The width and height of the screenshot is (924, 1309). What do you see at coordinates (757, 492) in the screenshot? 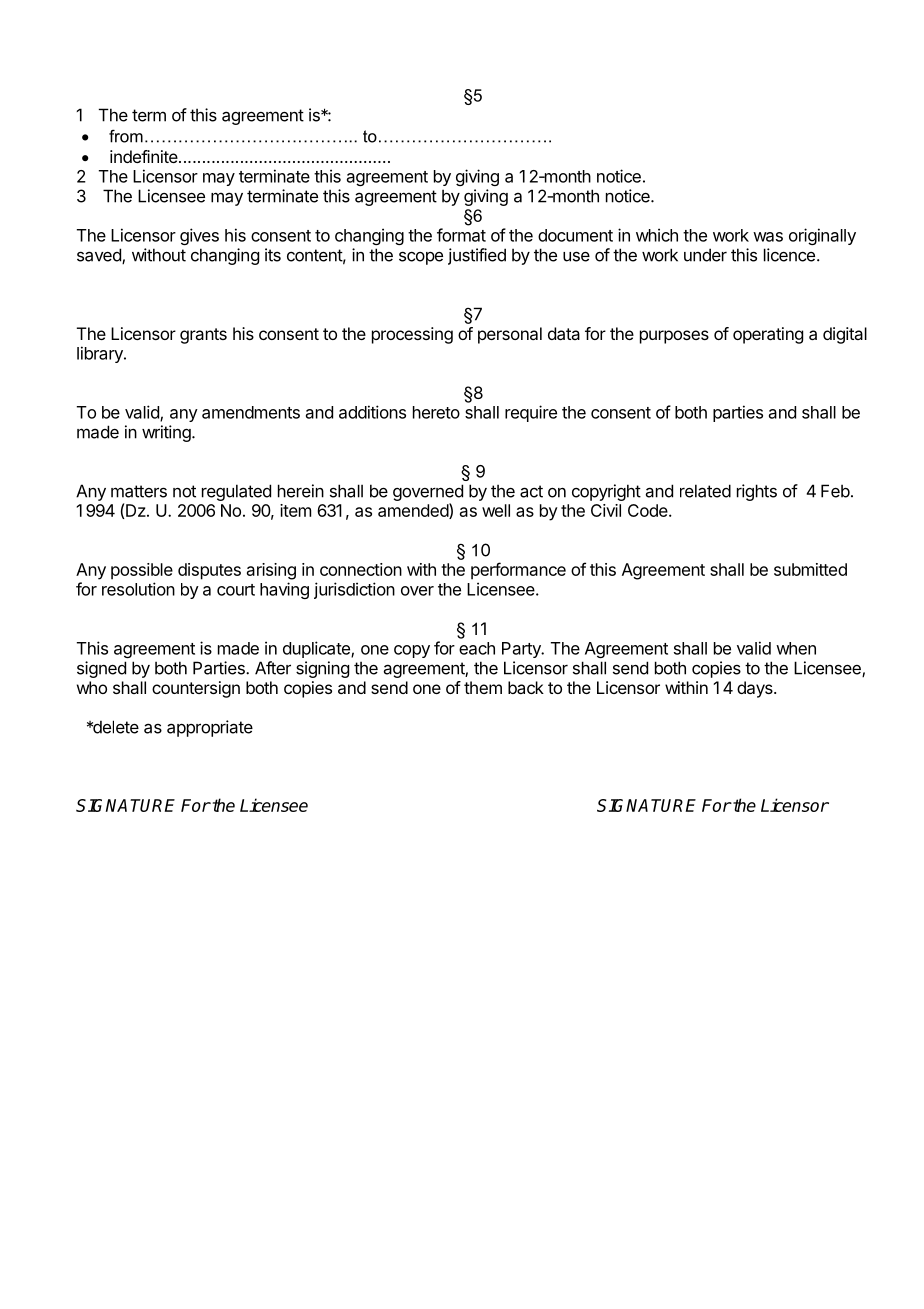
I see `rights` at bounding box center [757, 492].
